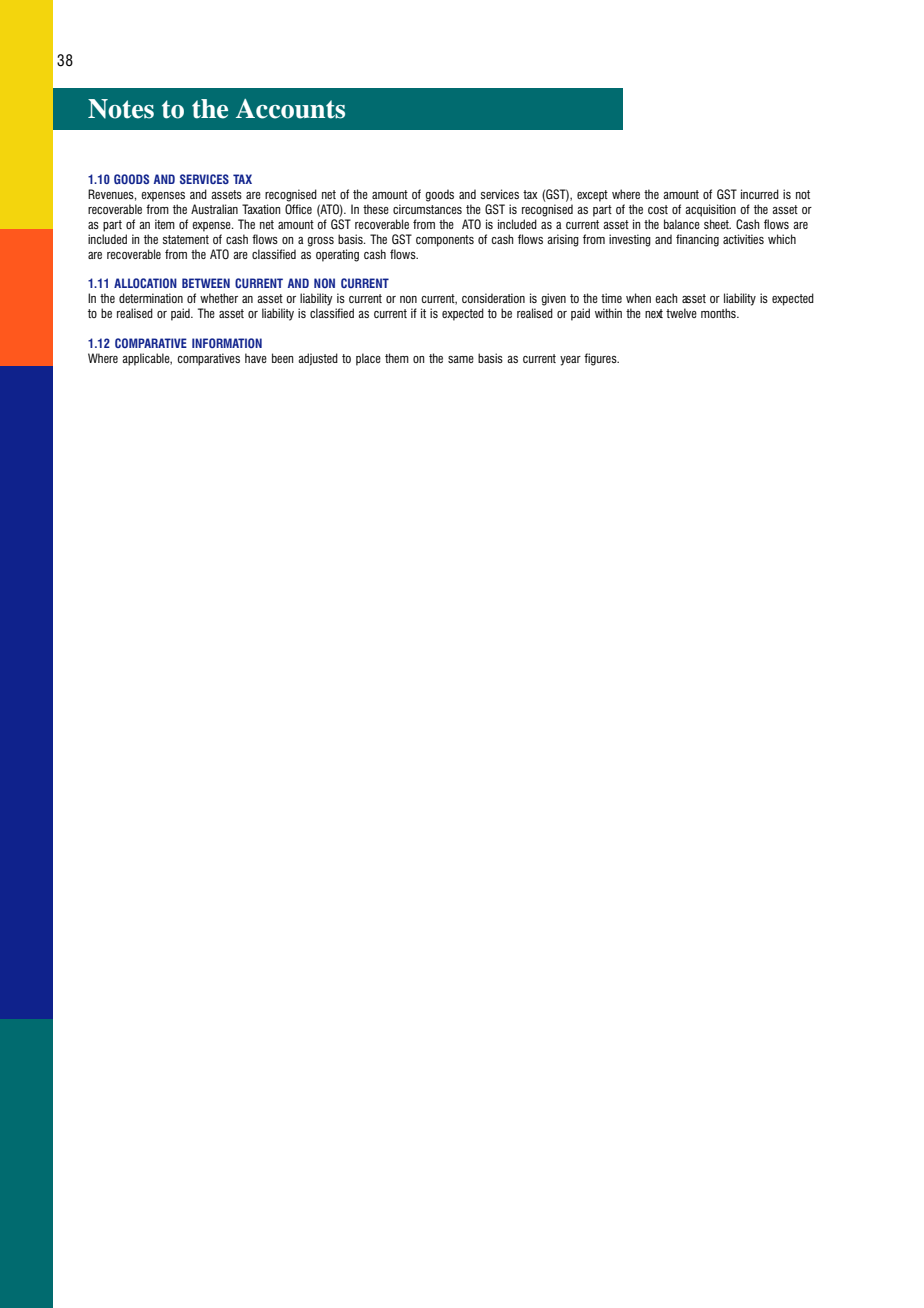 The height and width of the screenshot is (1308, 924). Describe the element at coordinates (760, 194) in the screenshot. I see `incurred` at that location.
